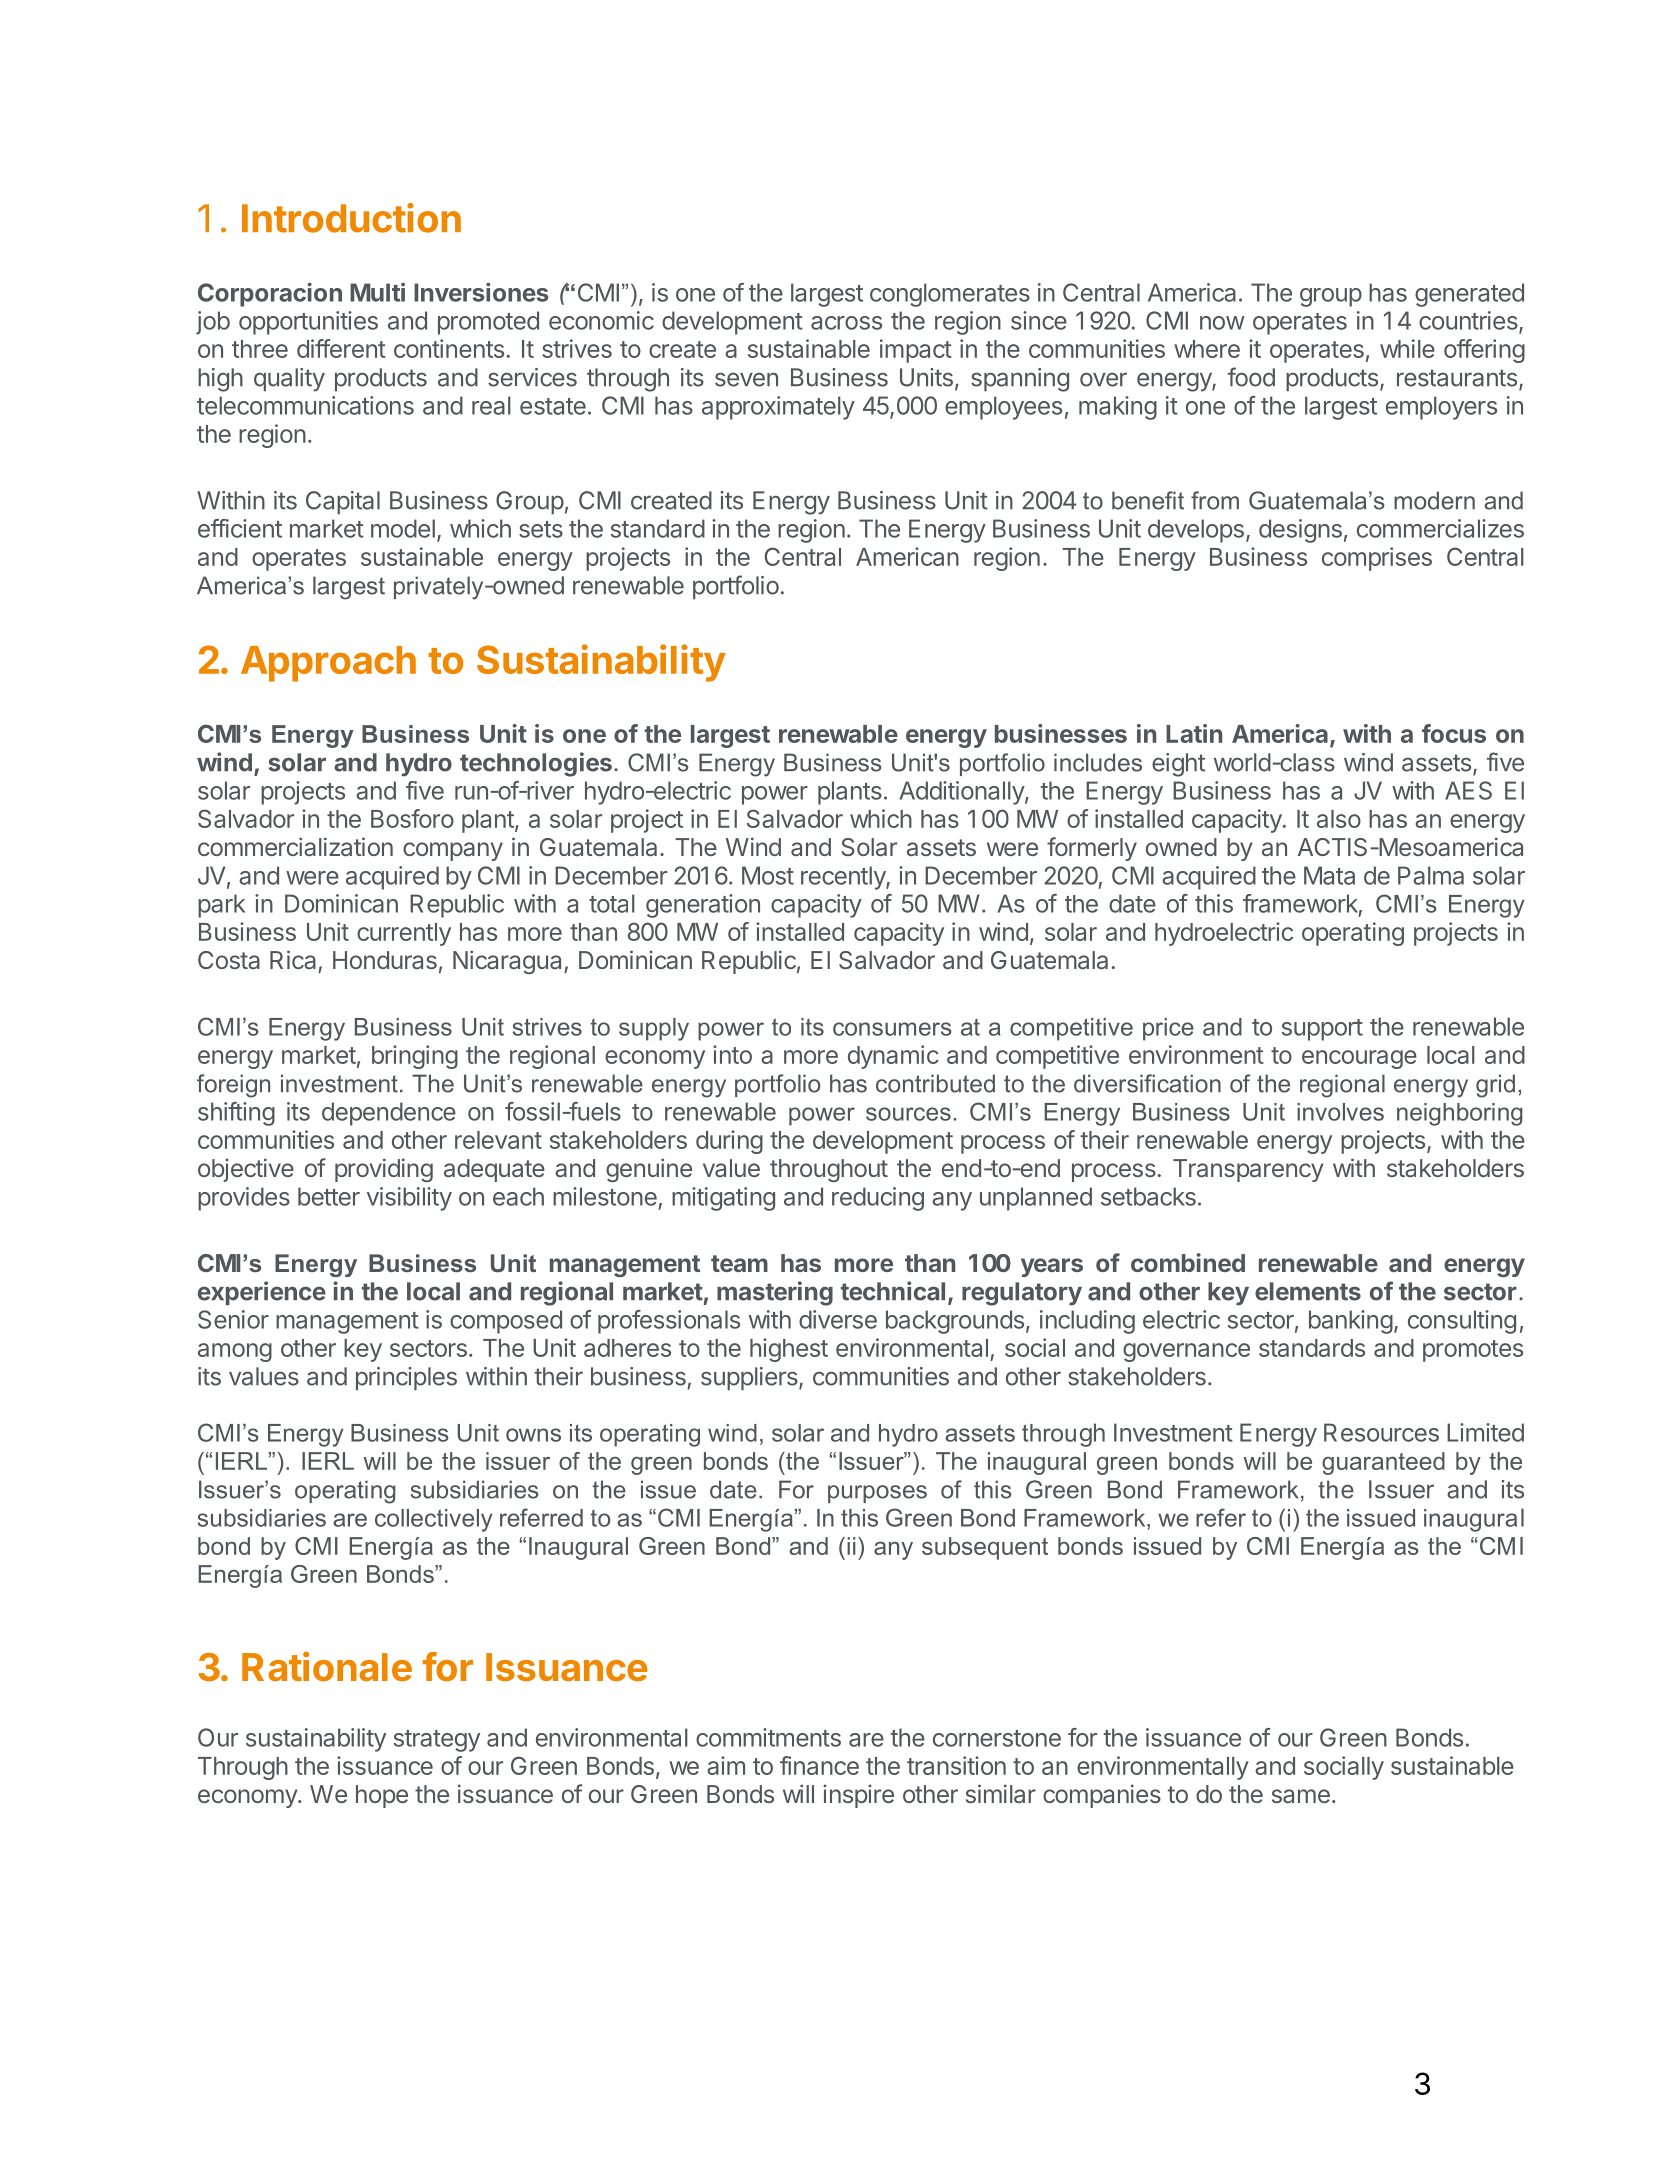  What do you see at coordinates (846, 323) in the screenshot?
I see `across` at bounding box center [846, 323].
